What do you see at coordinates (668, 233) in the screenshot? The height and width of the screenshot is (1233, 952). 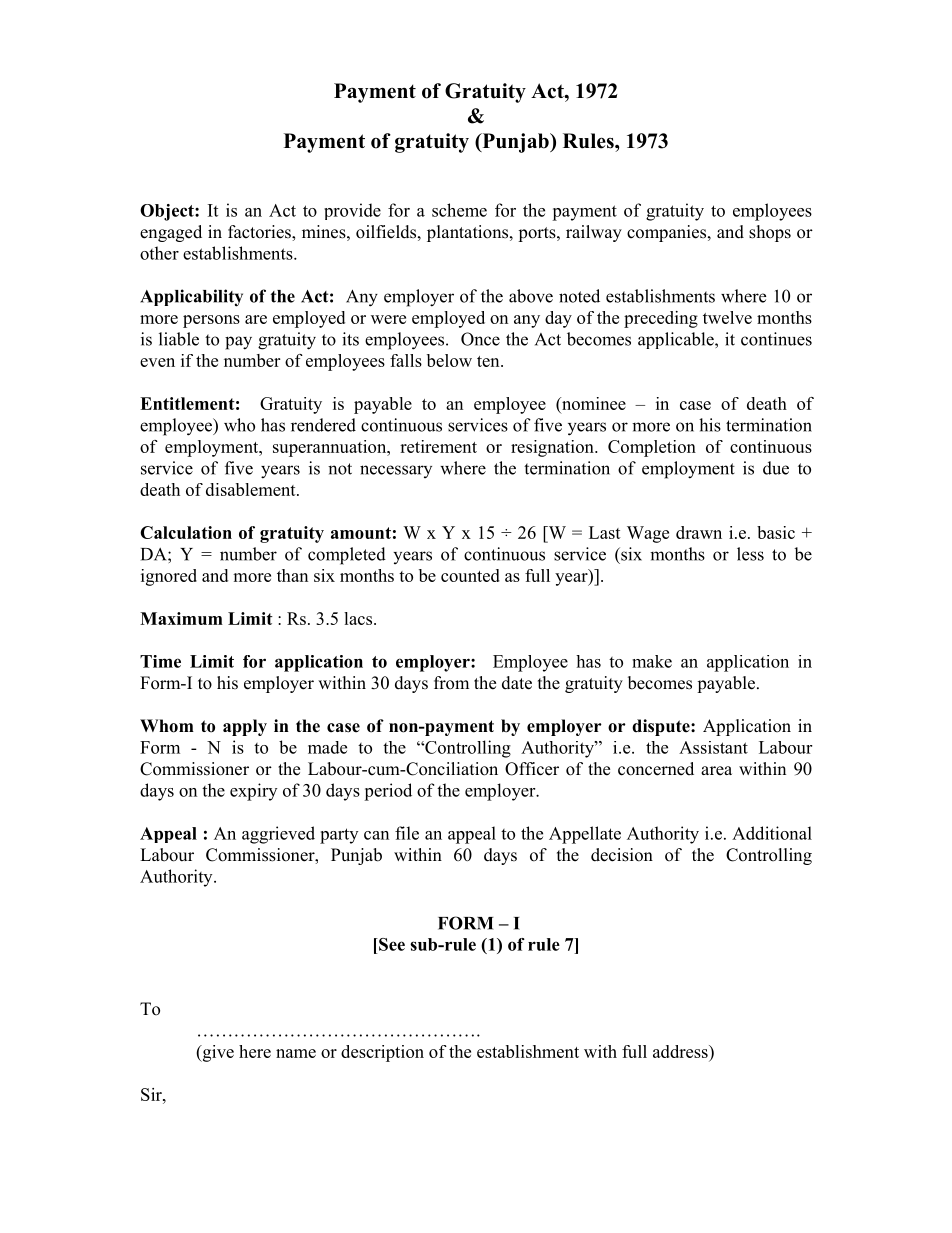 I see `companies` at bounding box center [668, 233].
